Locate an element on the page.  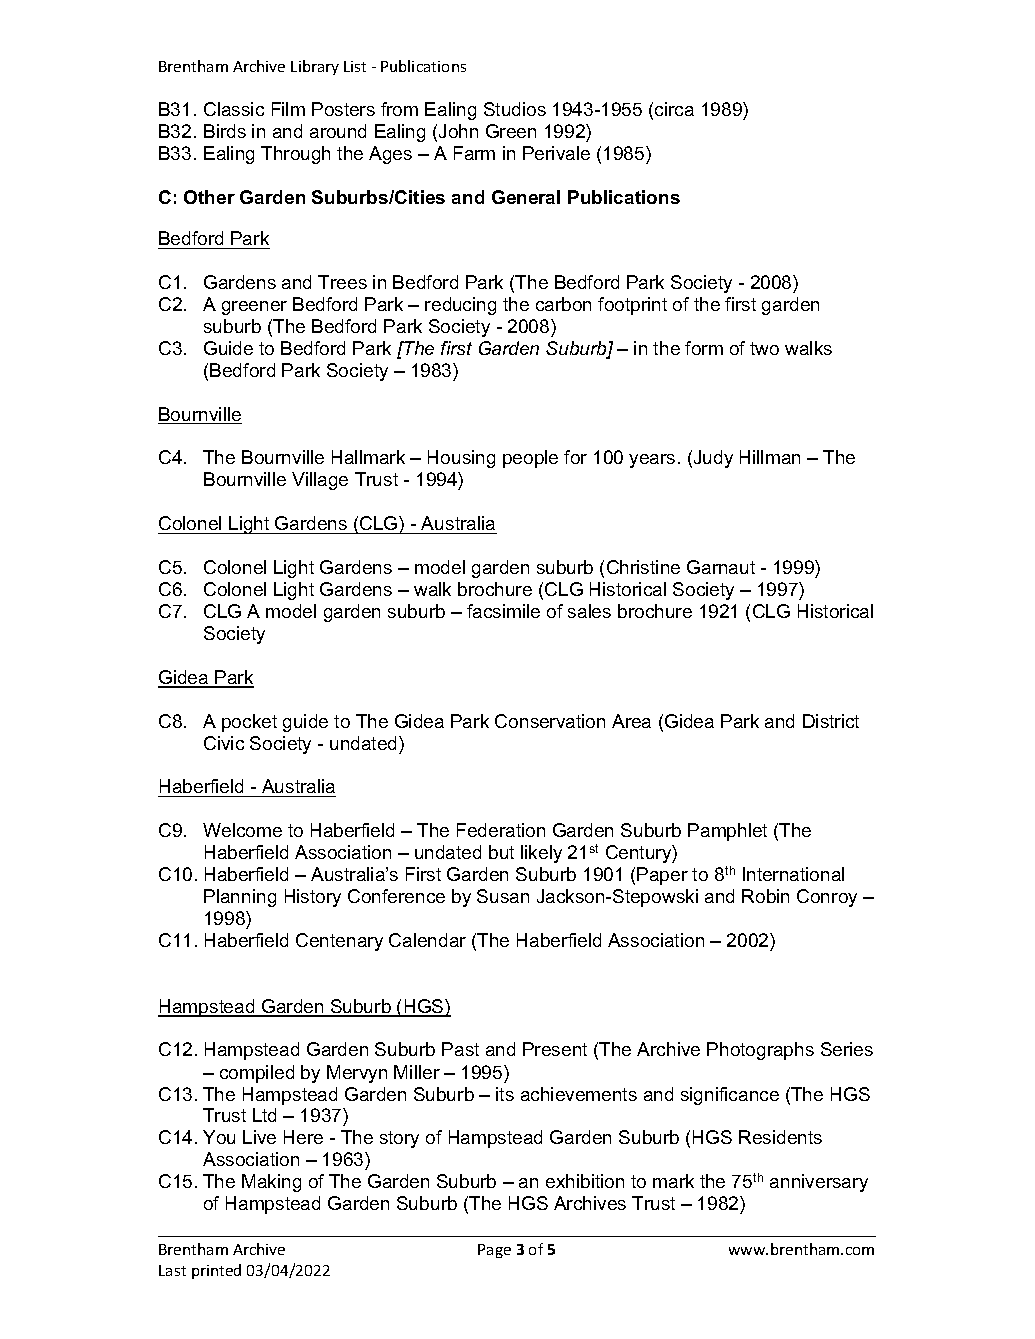
printed is located at coordinates (216, 1271).
